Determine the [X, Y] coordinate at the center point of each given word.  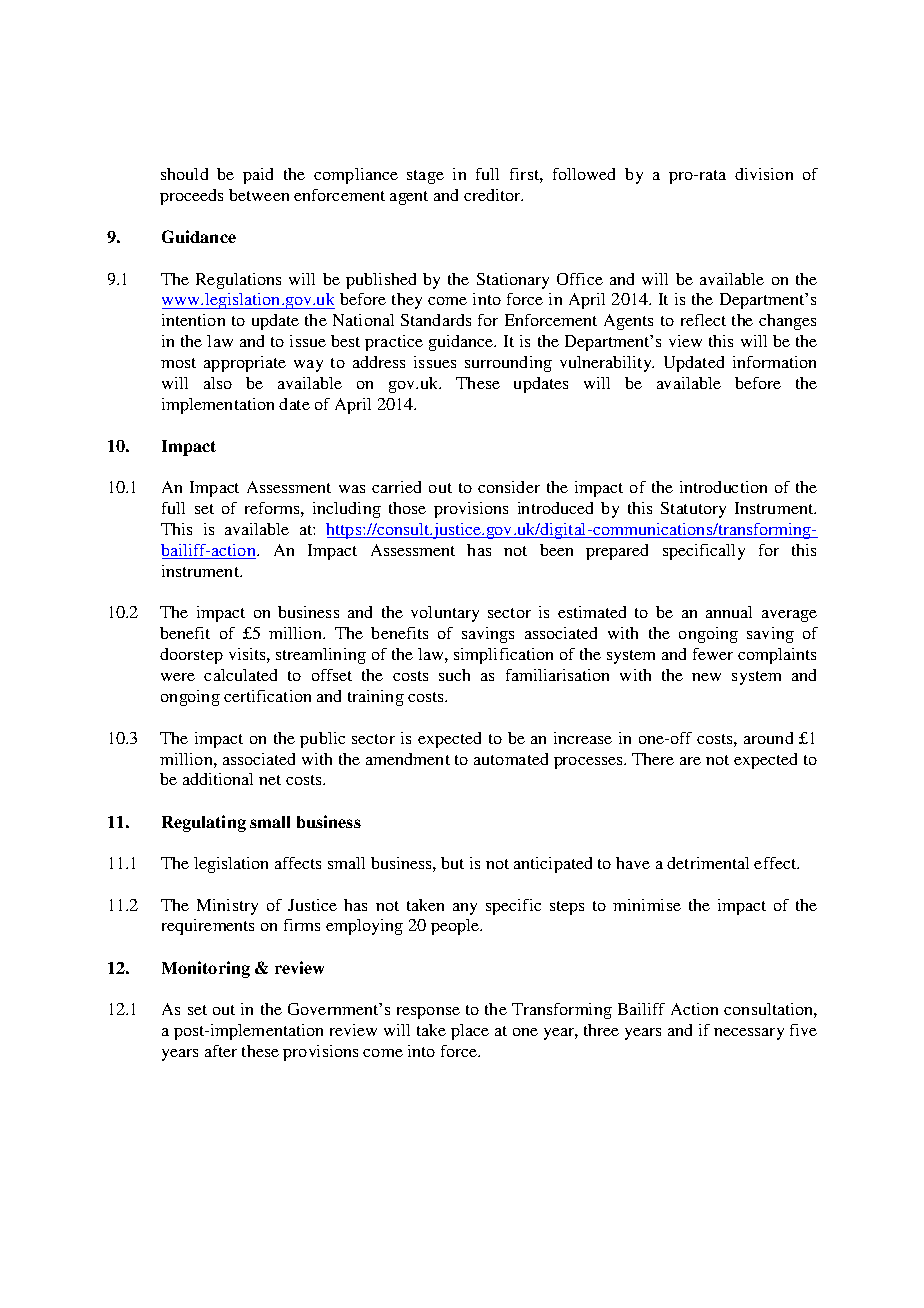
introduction [723, 487]
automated [511, 759]
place [470, 1032]
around [768, 738]
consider [509, 487]
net [270, 780]
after [221, 1051]
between [259, 195]
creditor [493, 195]
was [352, 489]
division [764, 174]
